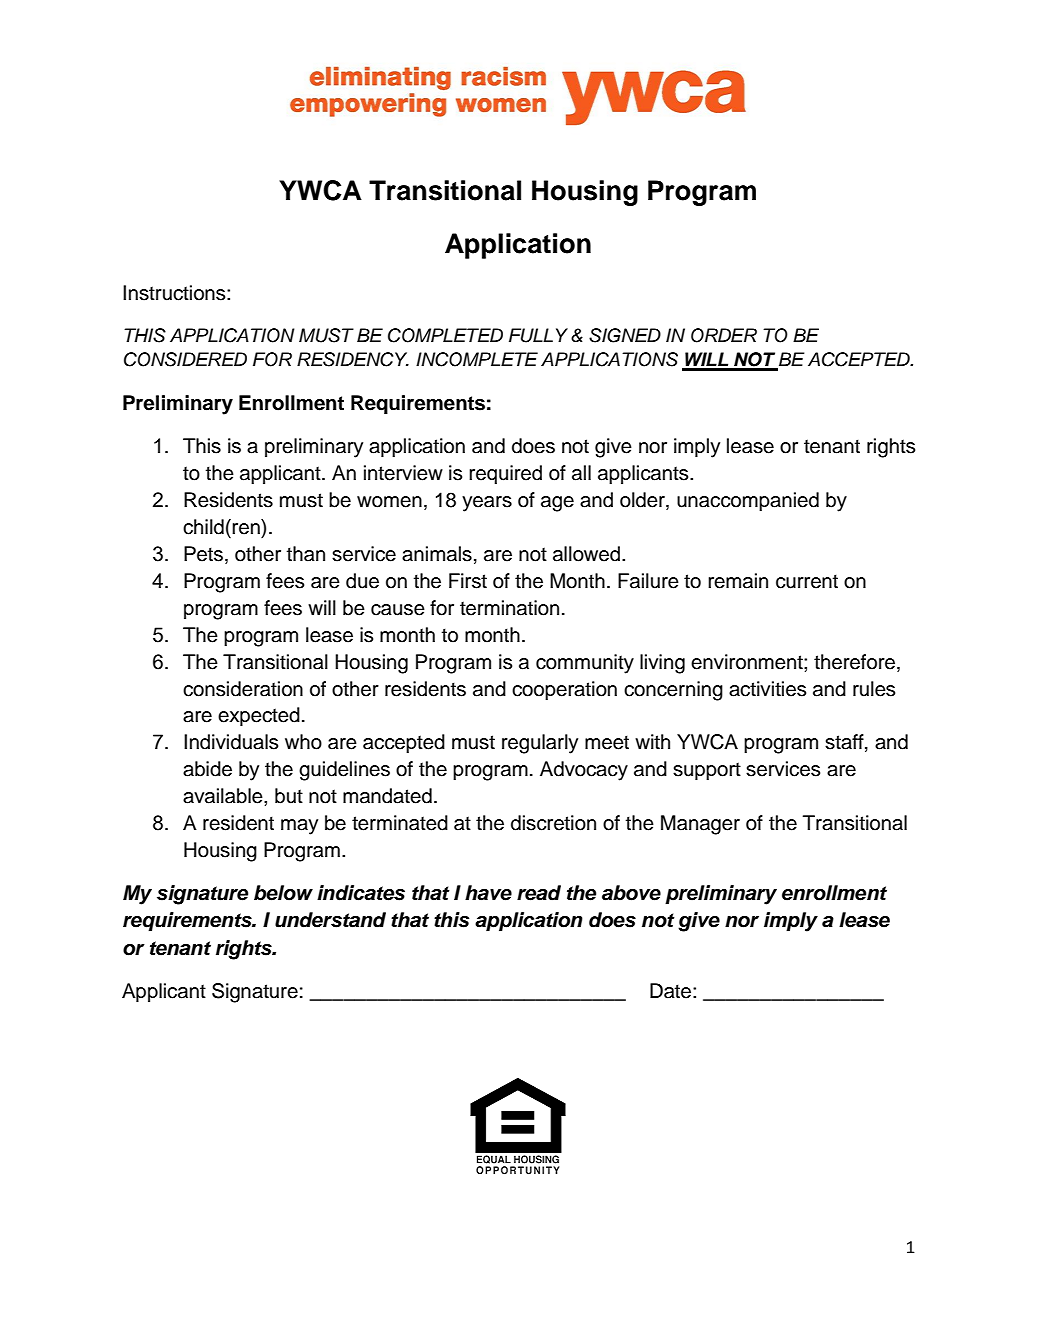 This image has width=1037, height=1342. I want to click on read, so click(539, 893).
